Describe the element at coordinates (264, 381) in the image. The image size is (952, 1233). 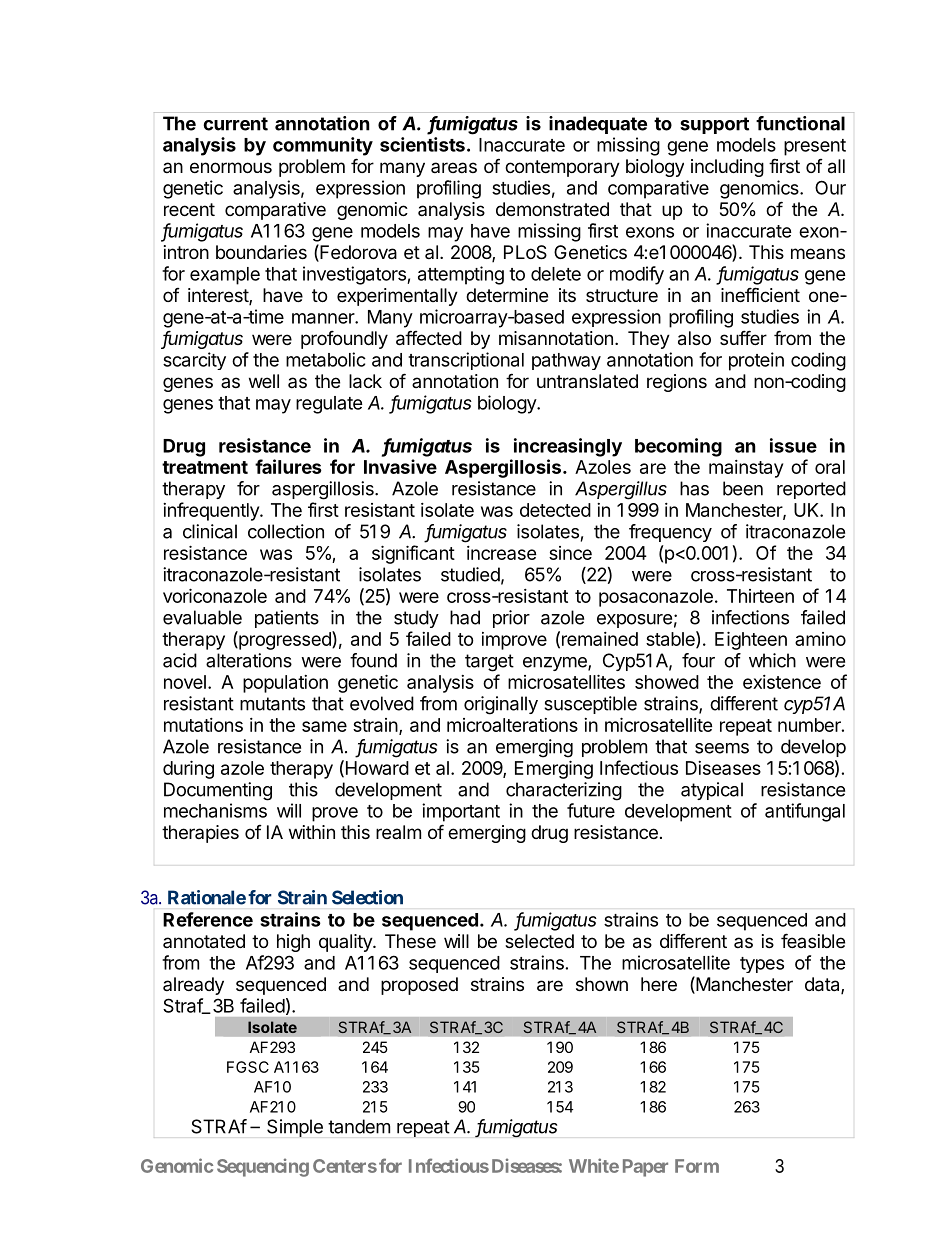
I see `well` at that location.
